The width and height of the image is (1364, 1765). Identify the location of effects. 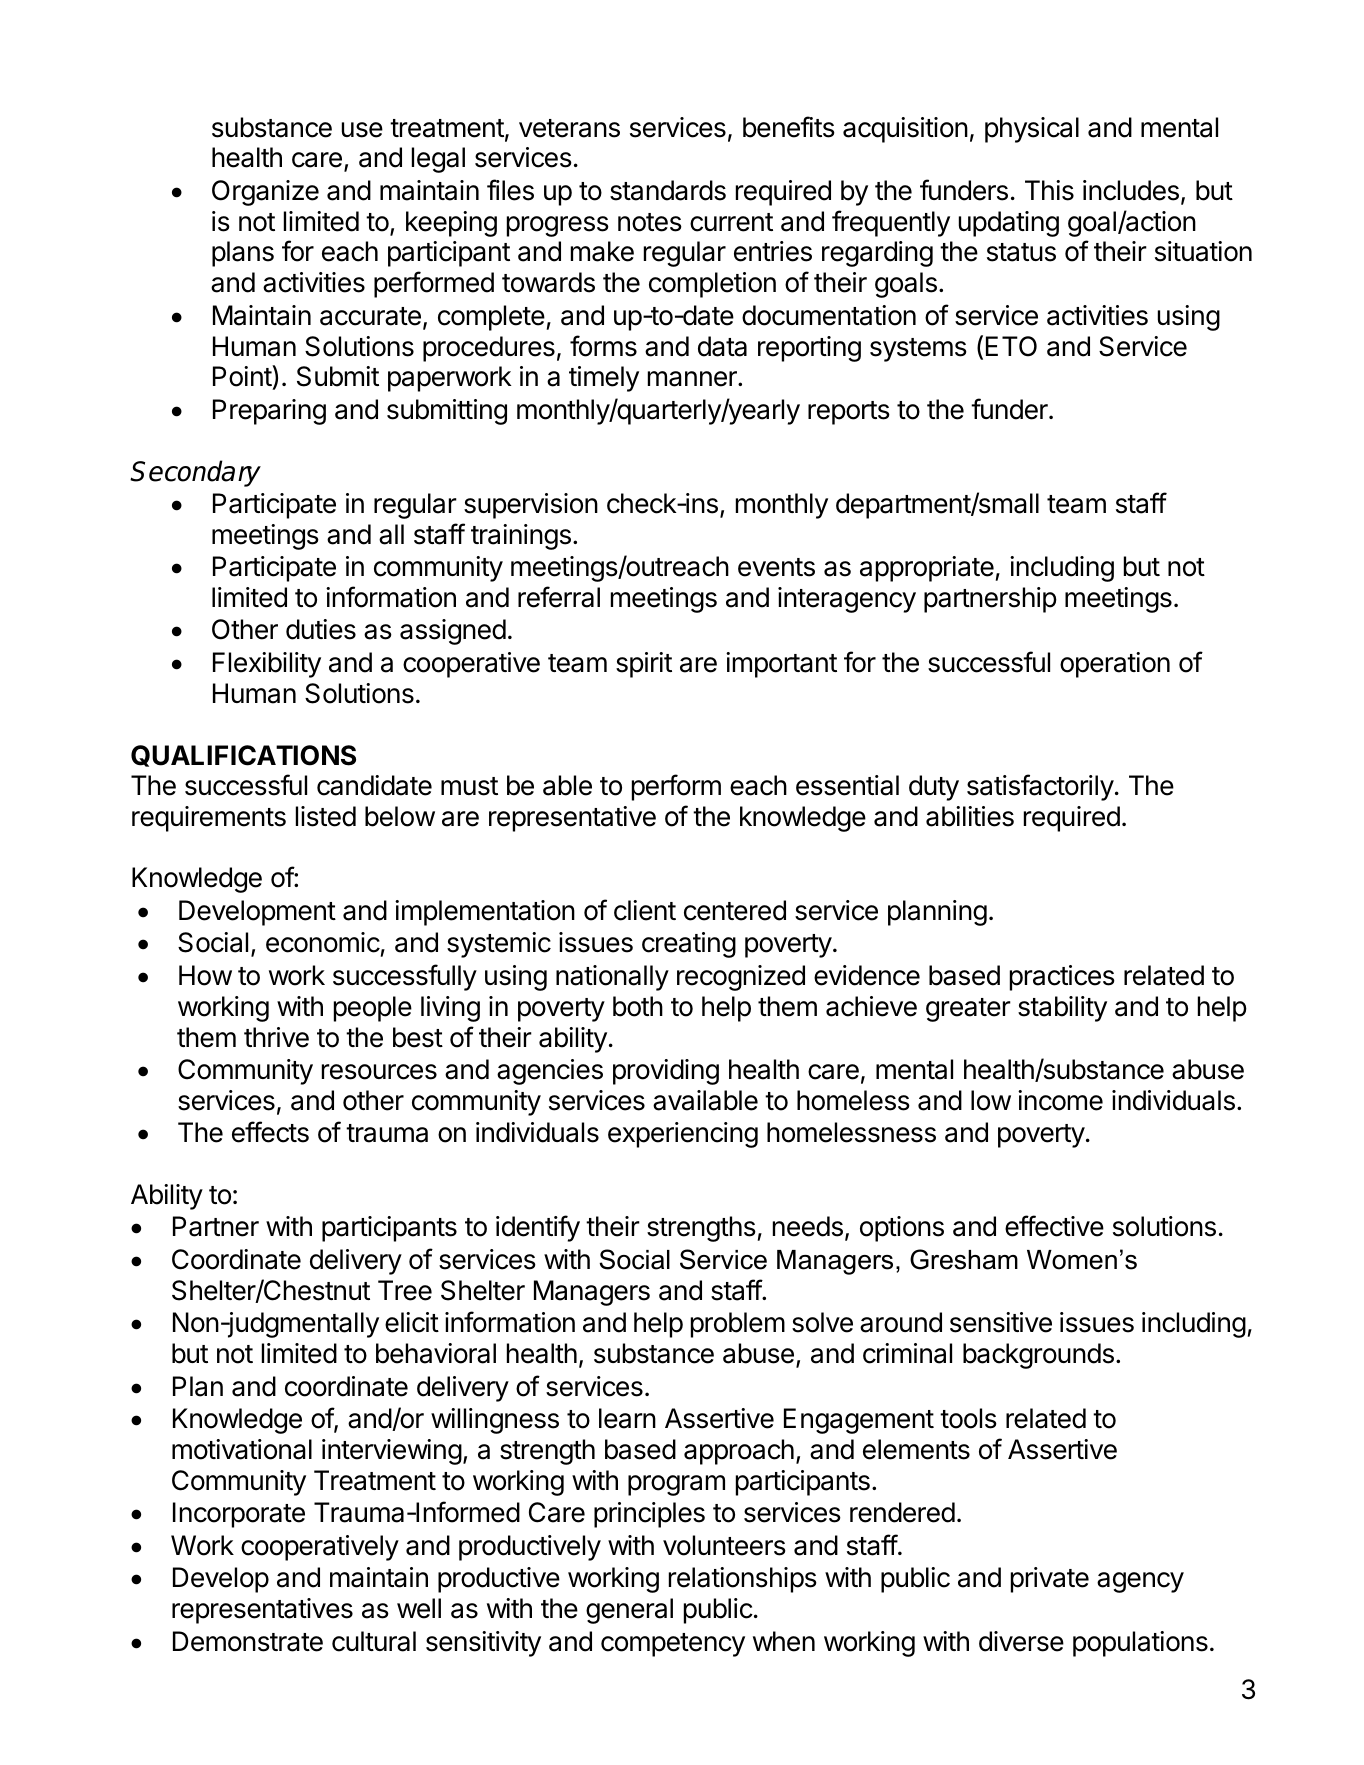
(270, 1132).
